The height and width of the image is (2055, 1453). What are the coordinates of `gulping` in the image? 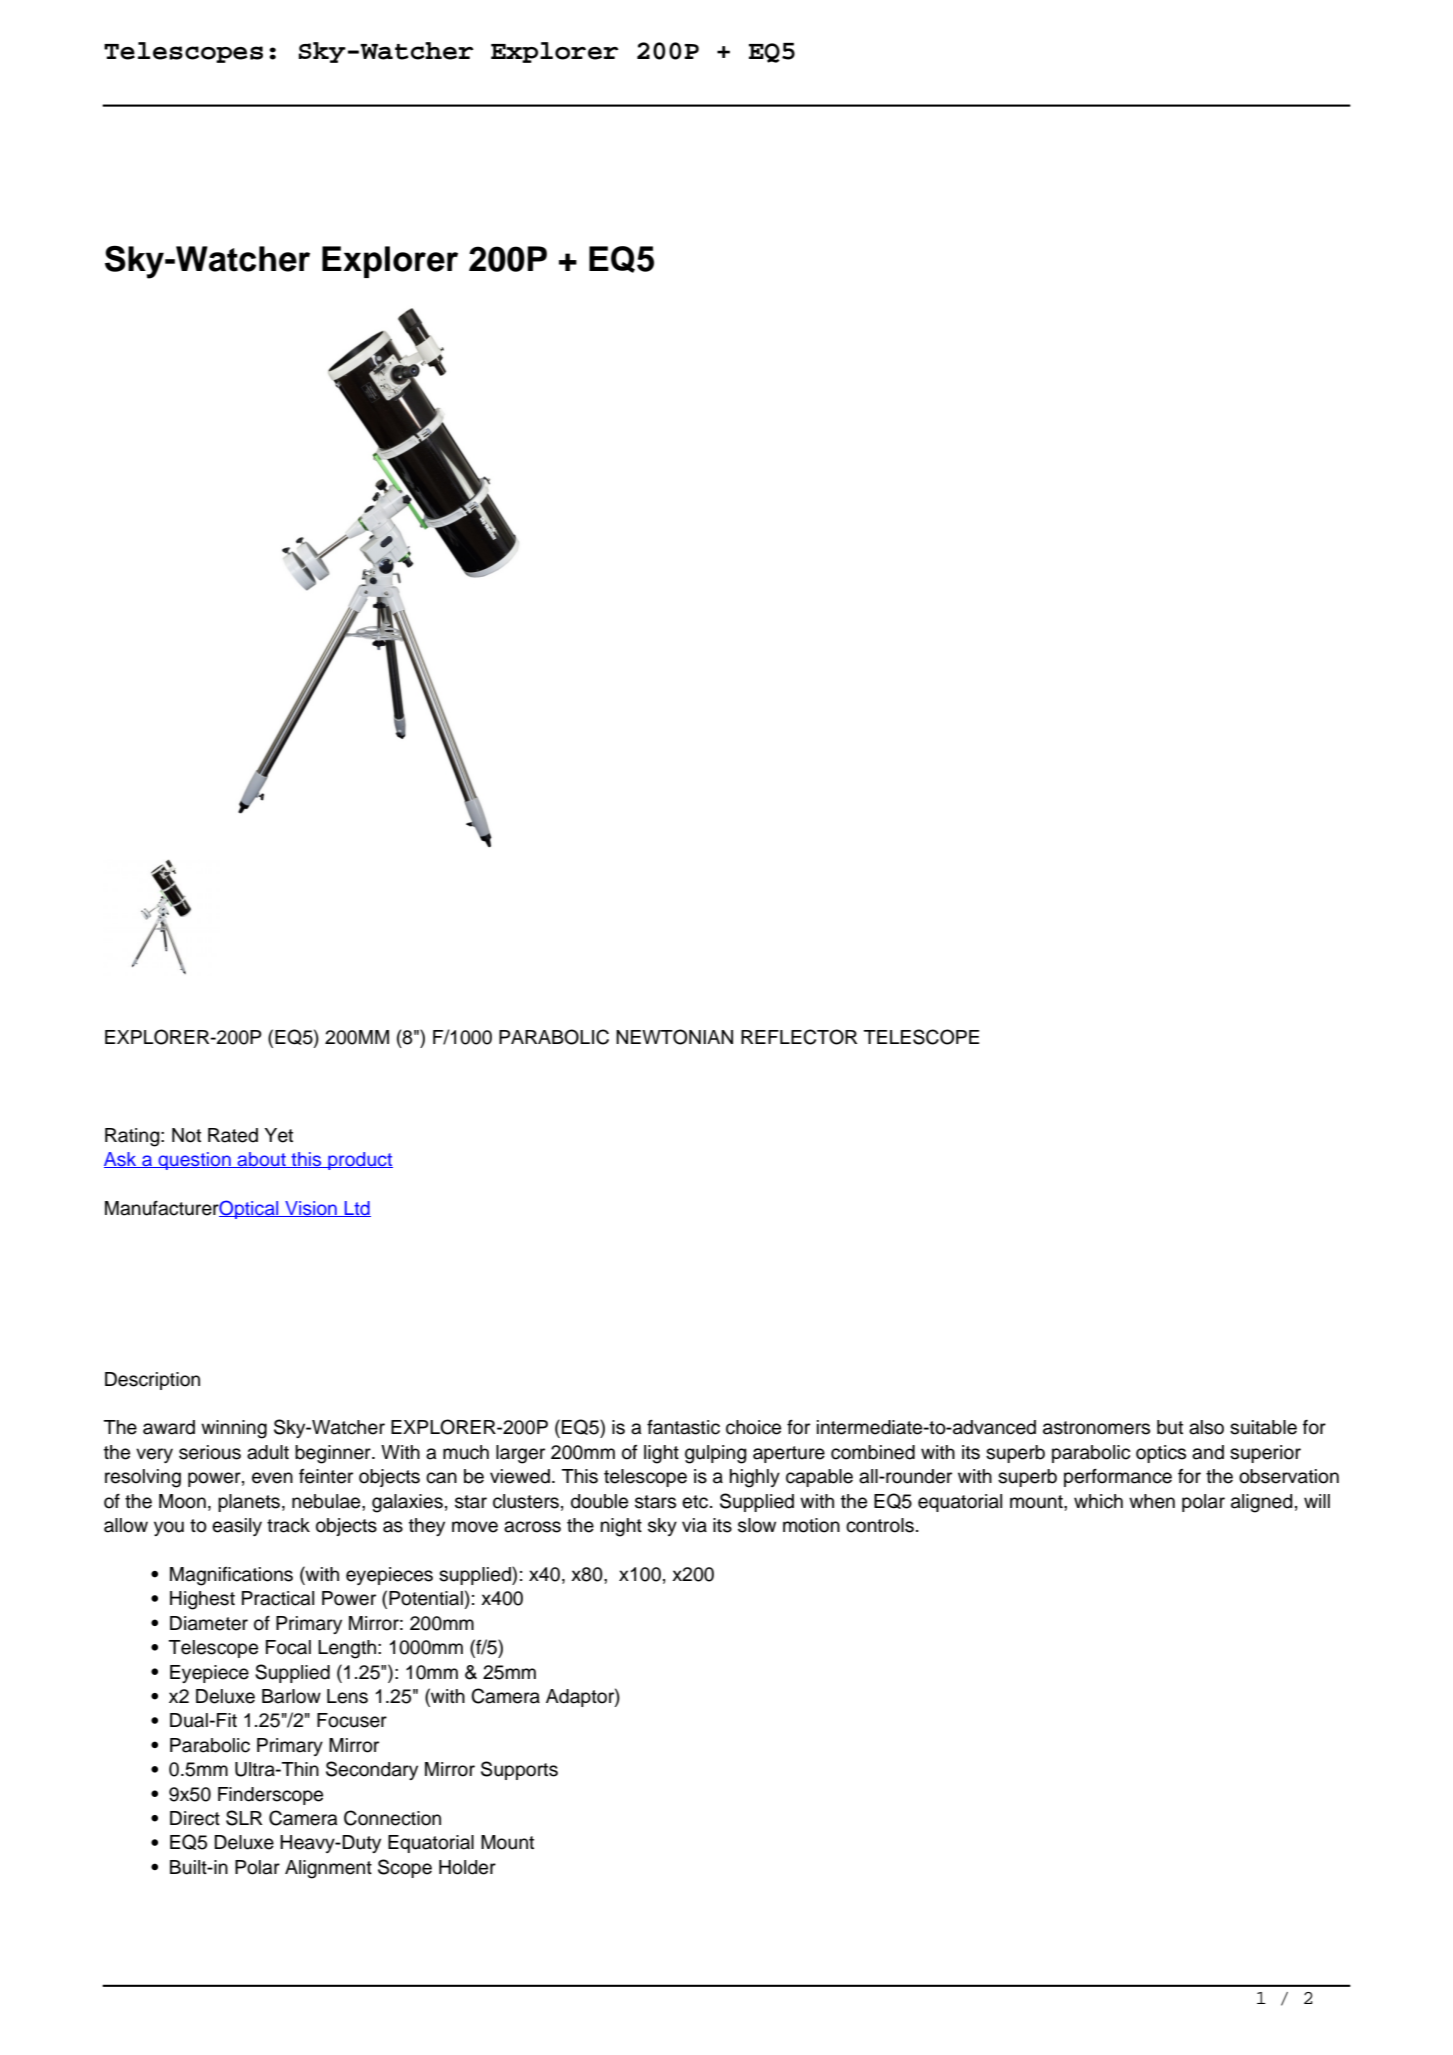 It's located at (716, 1454).
